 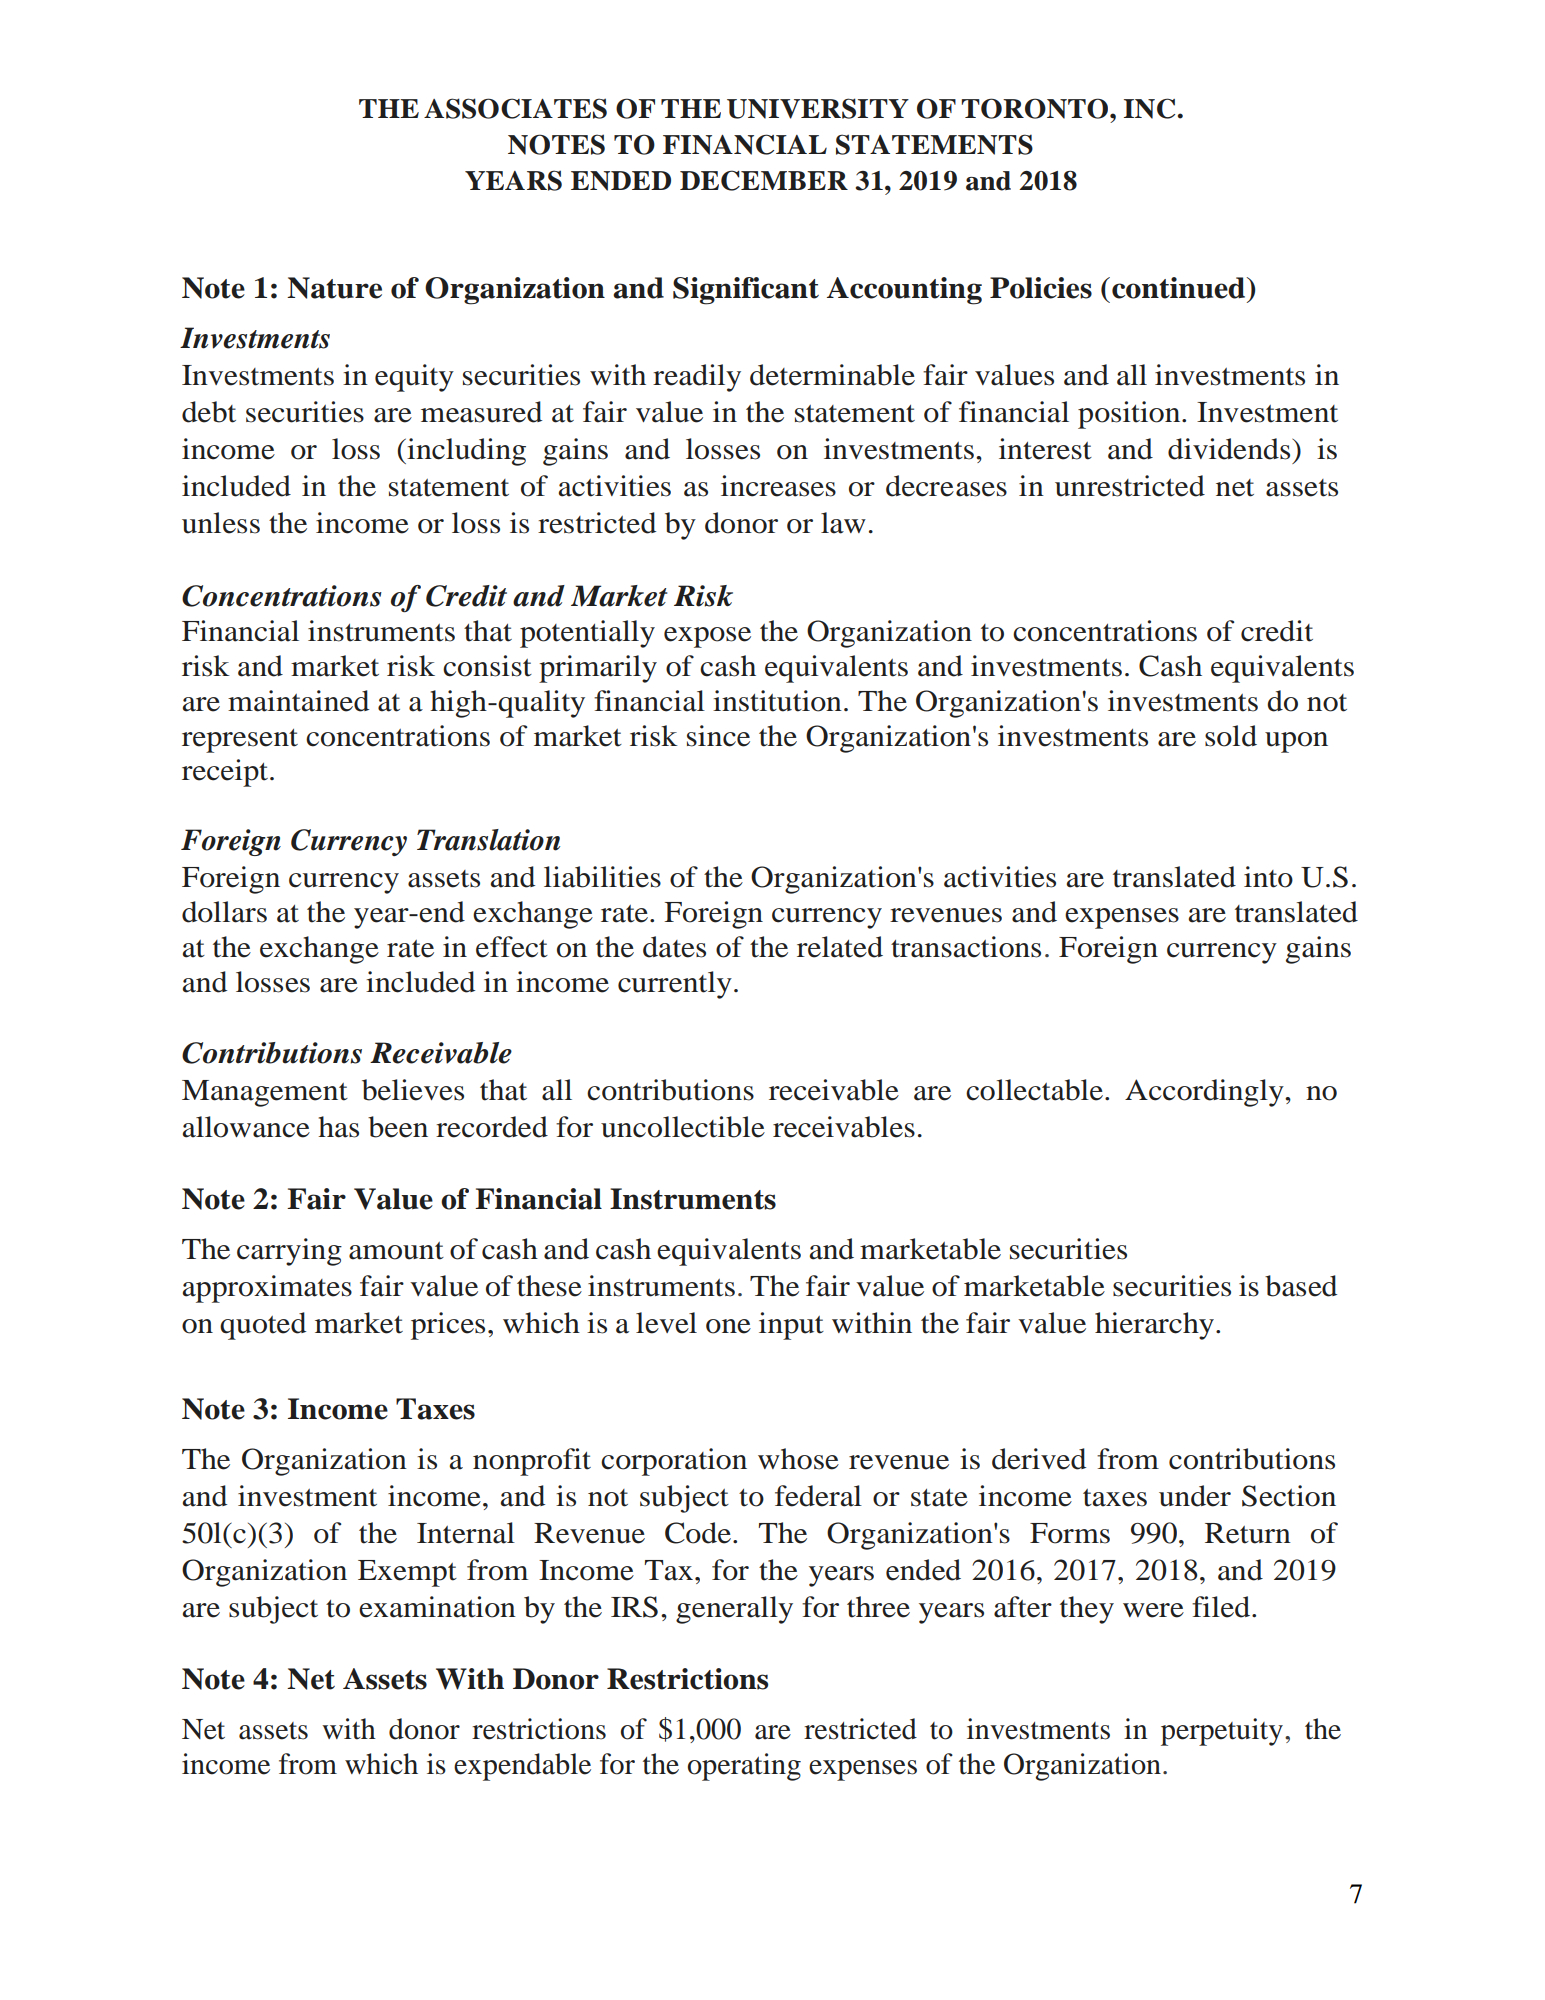 I want to click on Nature, so click(x=334, y=288).
